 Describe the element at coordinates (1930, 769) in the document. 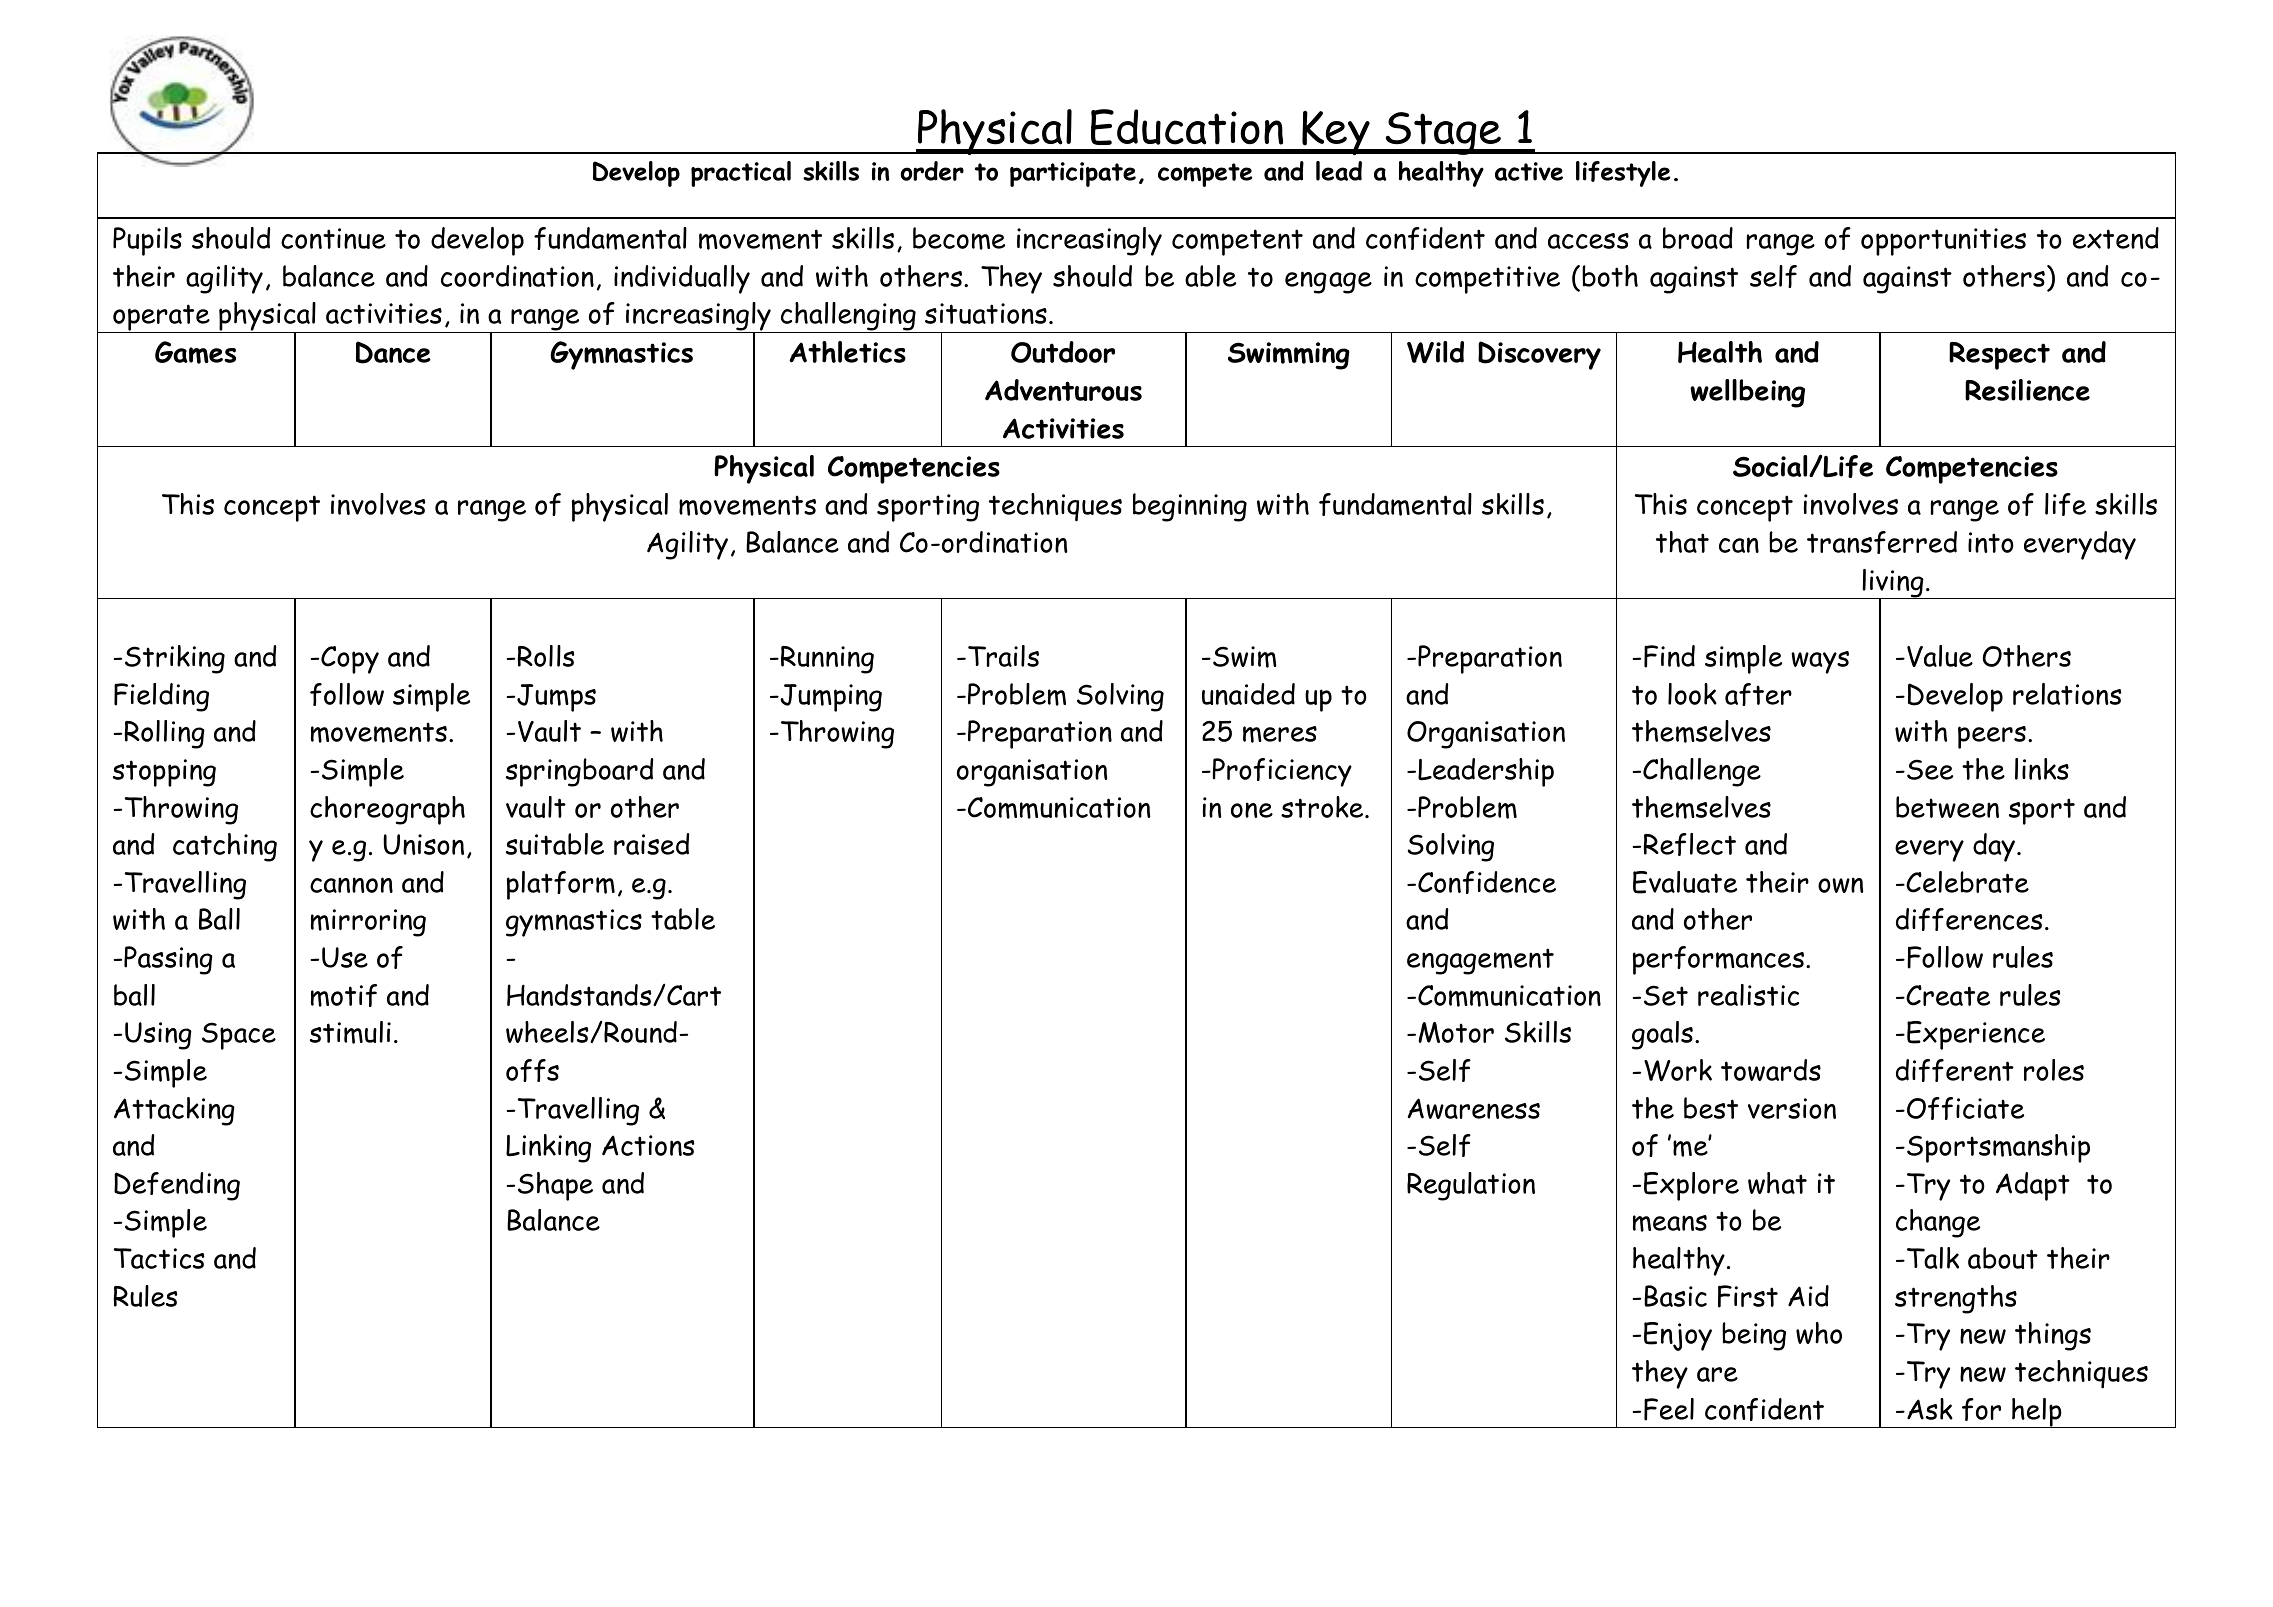

I see `See` at that location.
